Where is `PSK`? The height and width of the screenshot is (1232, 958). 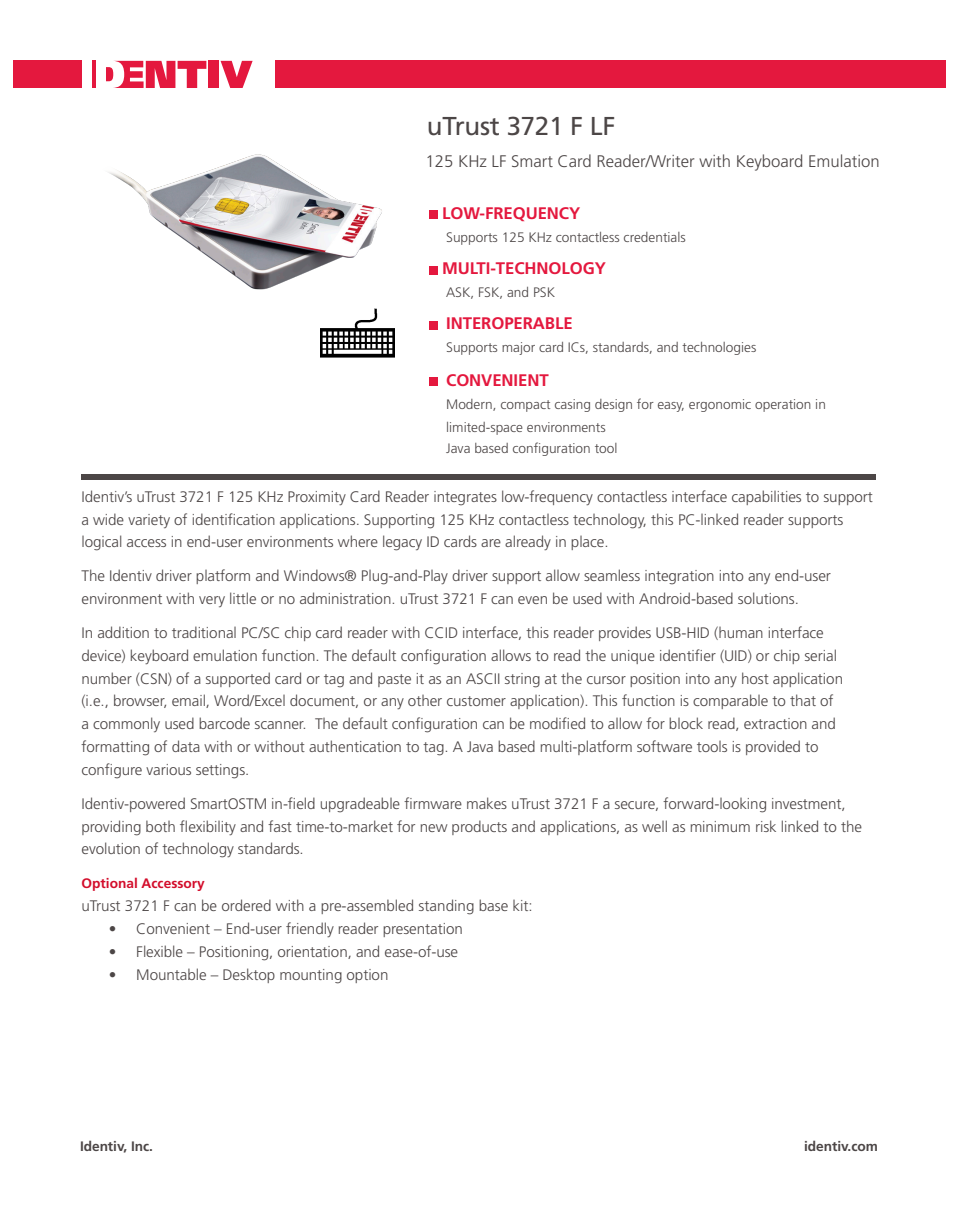
PSK is located at coordinates (544, 292).
